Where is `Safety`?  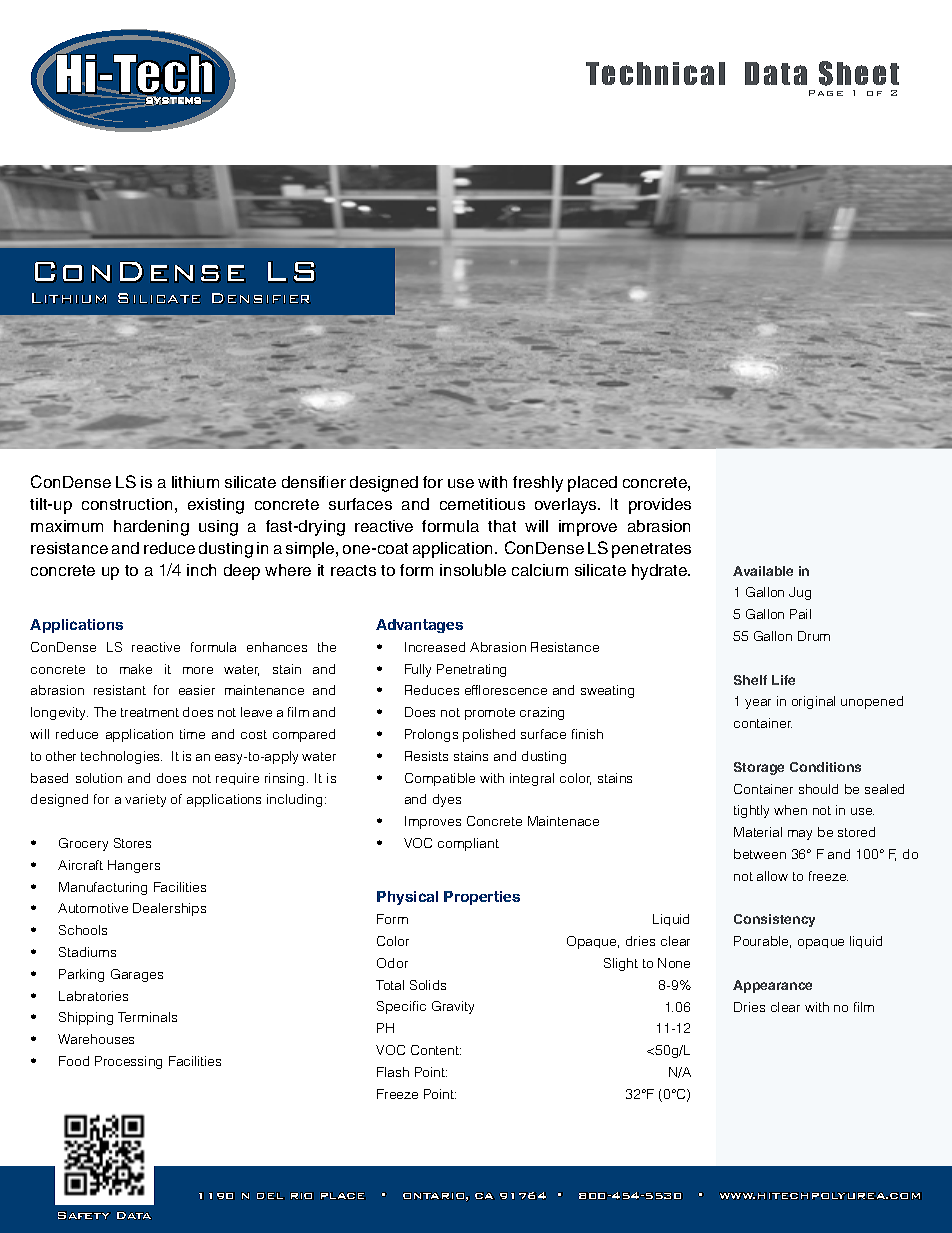
Safety is located at coordinates (84, 1215).
